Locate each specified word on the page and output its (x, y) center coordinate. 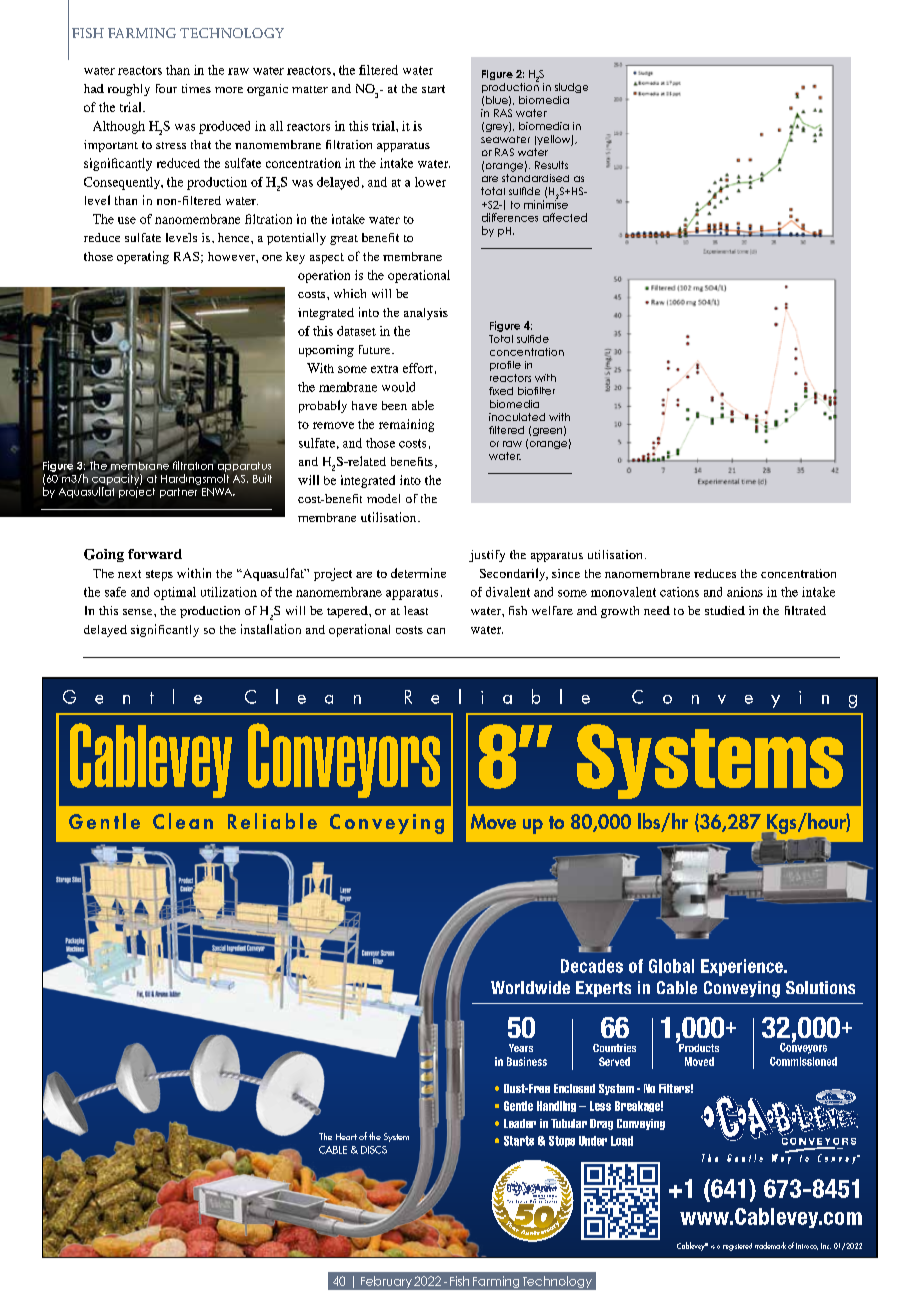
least (416, 610)
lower (430, 182)
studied (725, 610)
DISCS (374, 1150)
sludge (571, 88)
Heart (346, 1136)
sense (139, 612)
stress (171, 145)
